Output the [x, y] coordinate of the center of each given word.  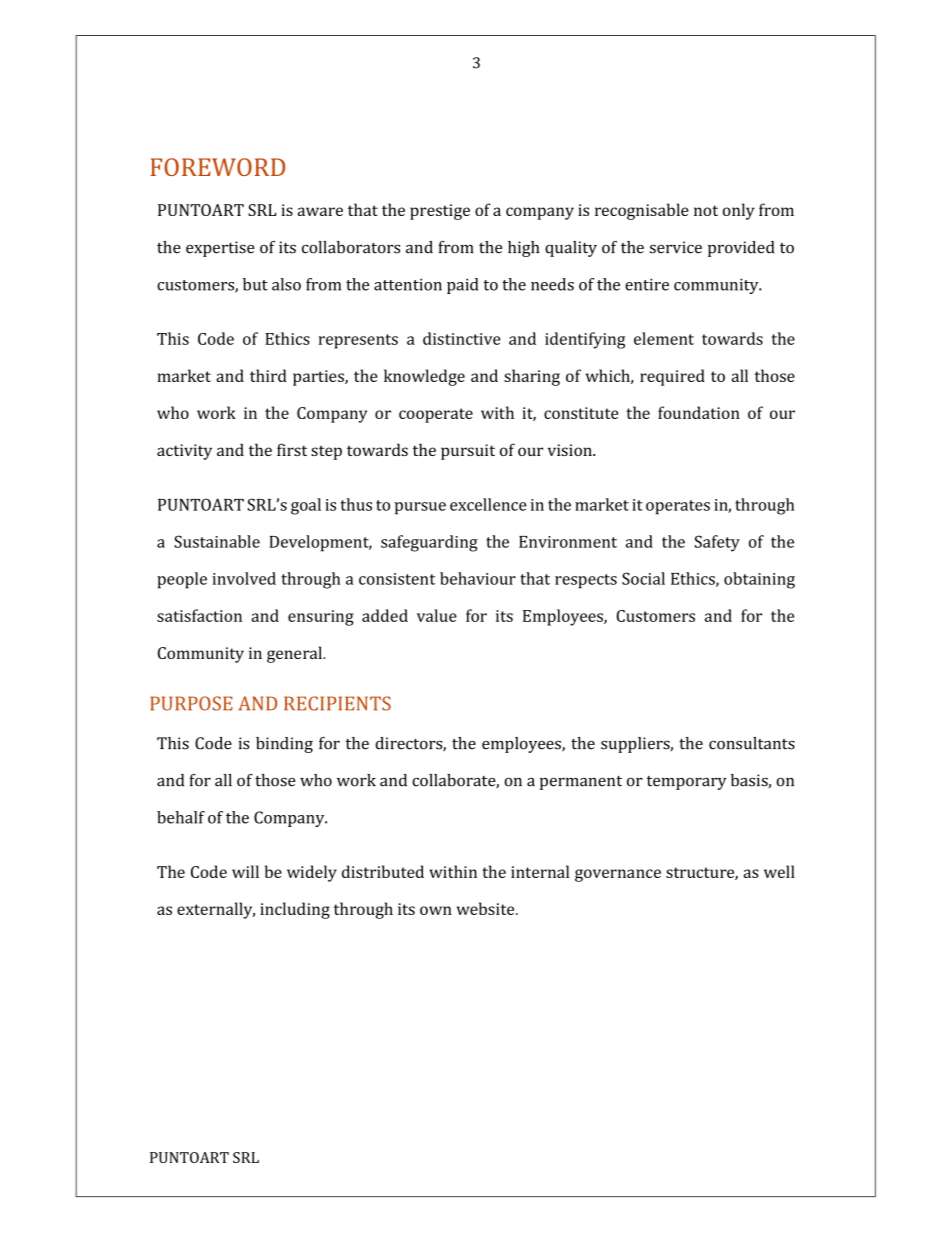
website [487, 908]
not [706, 210]
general [295, 654]
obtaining [759, 580]
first [292, 449]
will [245, 871]
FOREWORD [217, 167]
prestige [440, 212]
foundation [699, 412]
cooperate [436, 415]
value [437, 615]
